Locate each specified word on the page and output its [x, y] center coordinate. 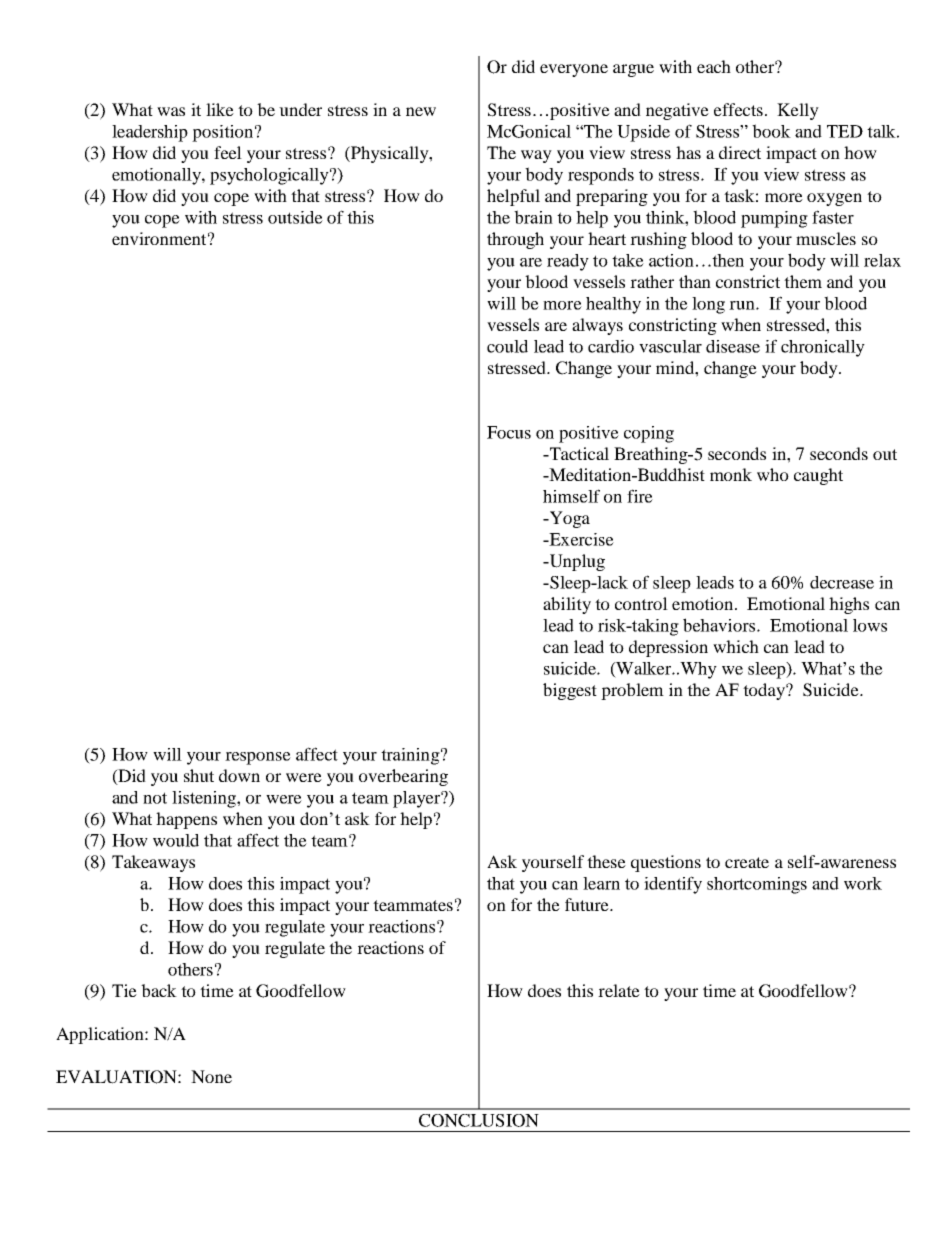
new [421, 111]
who [773, 474]
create [747, 862]
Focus [509, 432]
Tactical [578, 453]
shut [199, 775]
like [220, 109]
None [211, 1076]
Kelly [798, 111]
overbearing [403, 777]
